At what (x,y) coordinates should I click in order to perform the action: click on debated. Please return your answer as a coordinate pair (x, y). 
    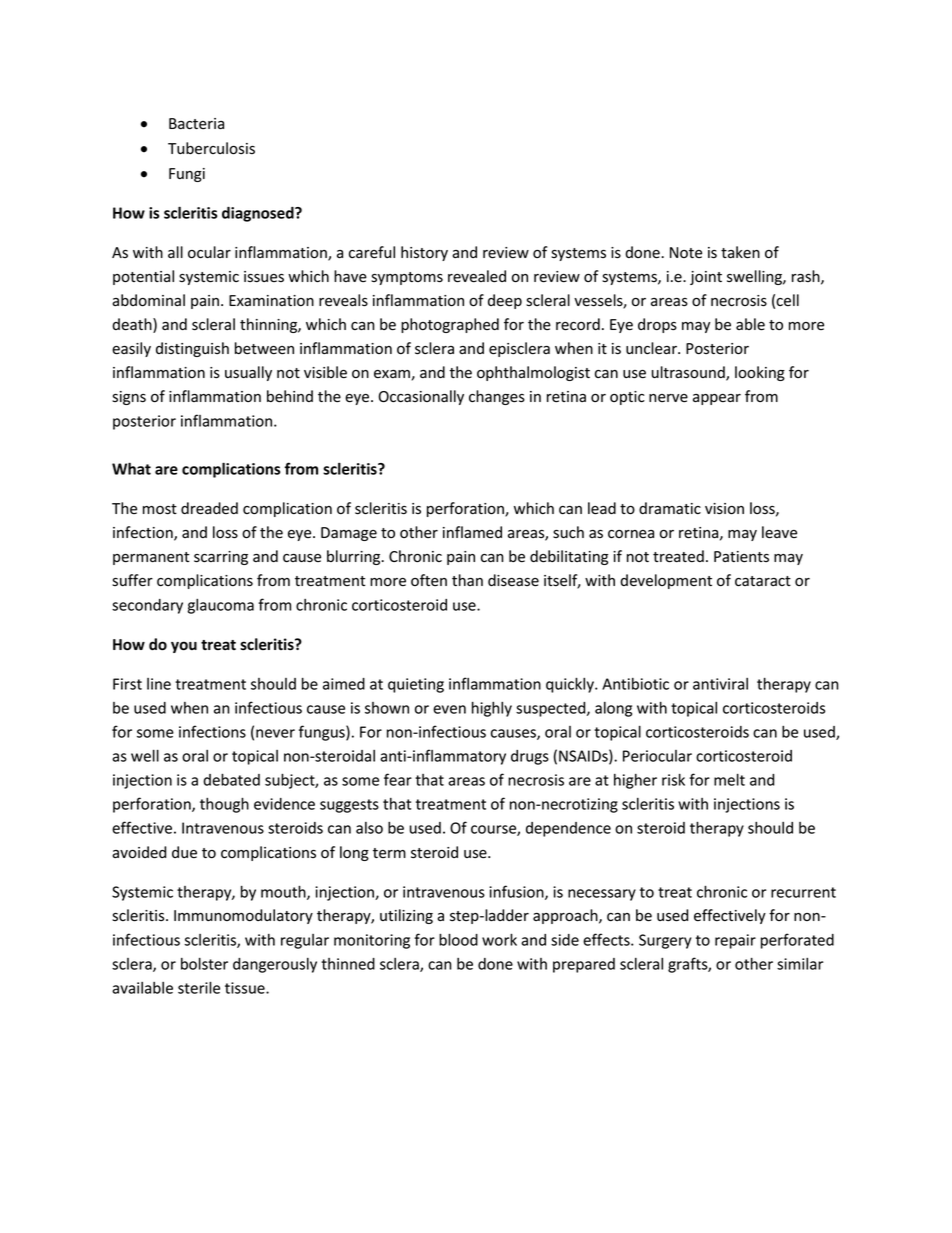
    Looking at the image, I should click on (231, 779).
